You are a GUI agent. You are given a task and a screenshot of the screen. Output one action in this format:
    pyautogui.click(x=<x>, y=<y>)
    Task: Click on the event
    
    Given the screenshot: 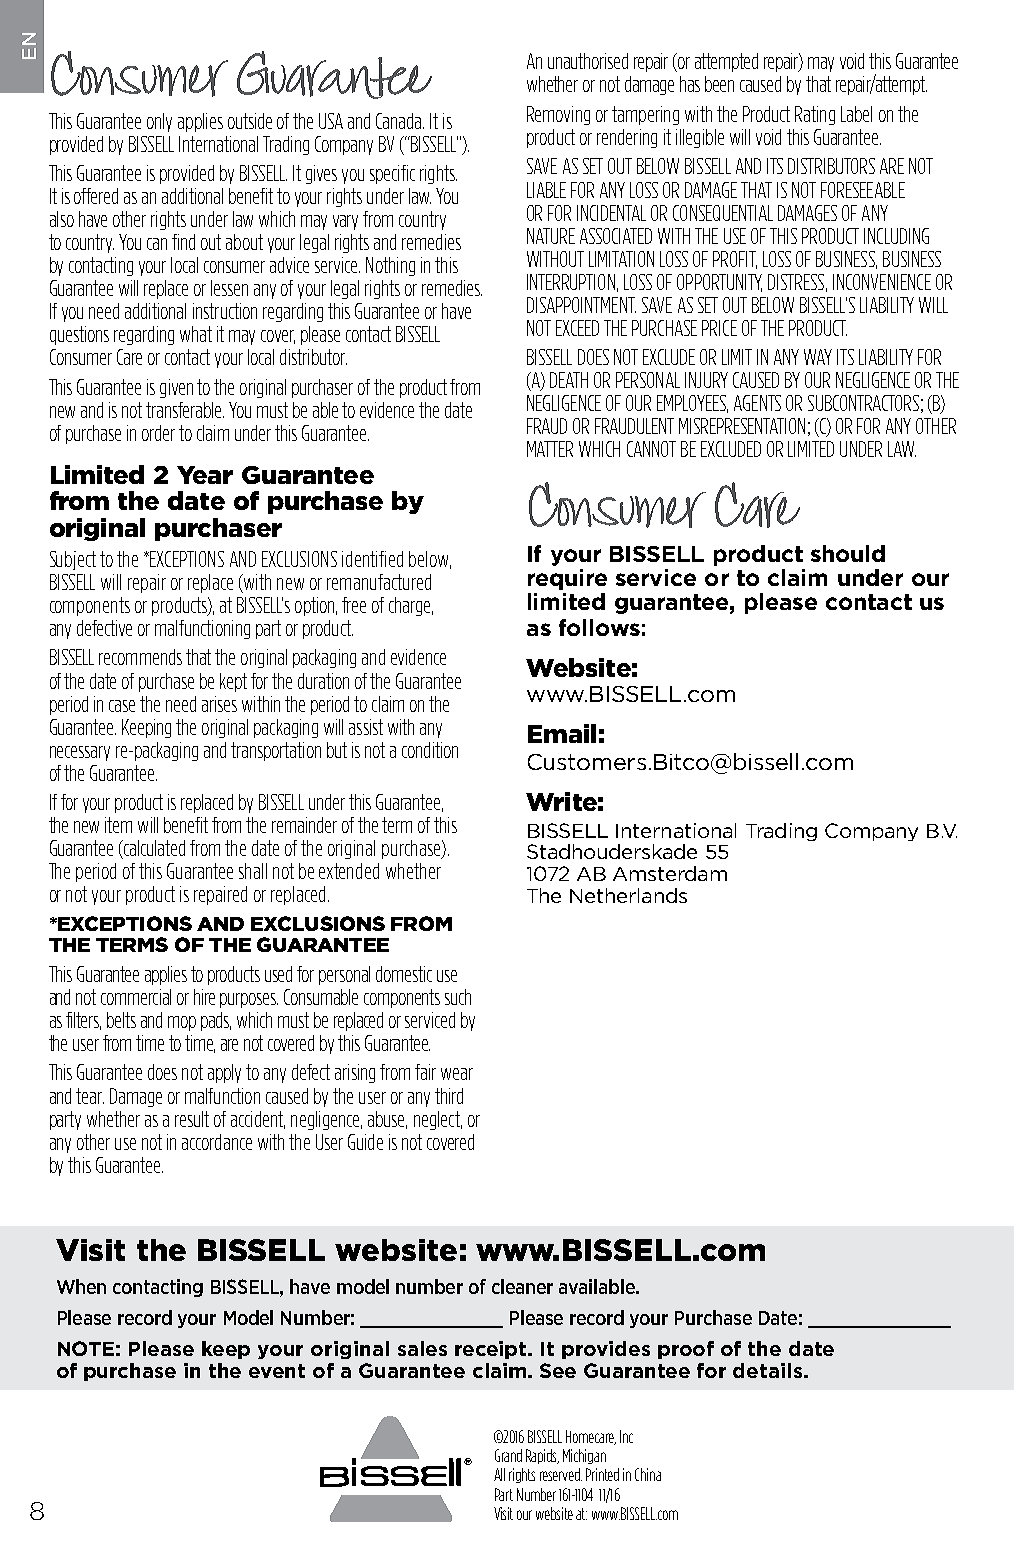 What is the action you would take?
    pyautogui.click(x=277, y=1371)
